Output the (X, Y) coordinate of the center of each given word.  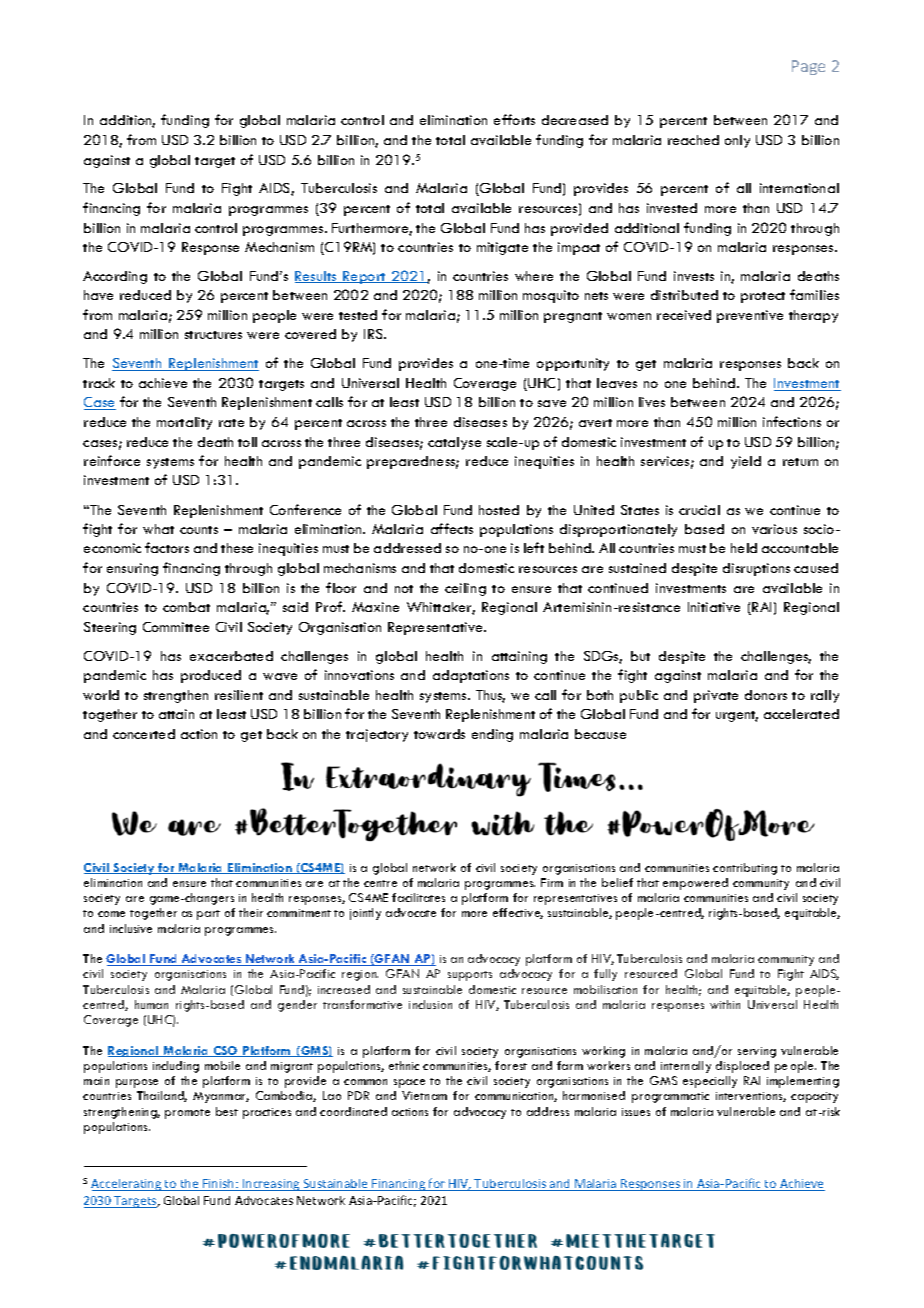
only (737, 141)
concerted (144, 734)
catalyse (454, 443)
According (115, 277)
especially (710, 1082)
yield (746, 462)
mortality (184, 423)
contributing (745, 869)
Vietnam (424, 1095)
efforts (514, 119)
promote (187, 1114)
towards (439, 734)
